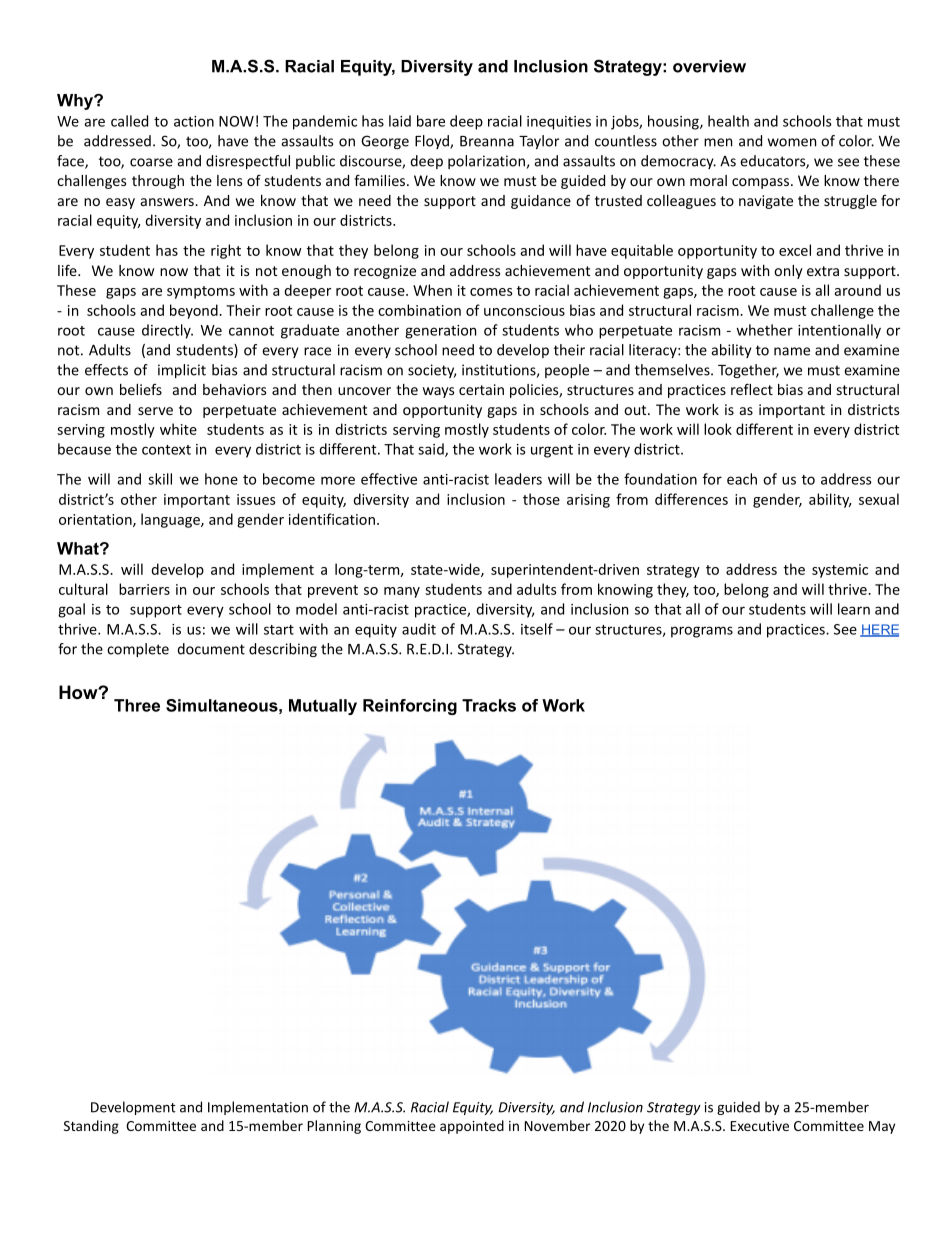 The image size is (952, 1233). Describe the element at coordinates (137, 705) in the page. I see `Three` at that location.
